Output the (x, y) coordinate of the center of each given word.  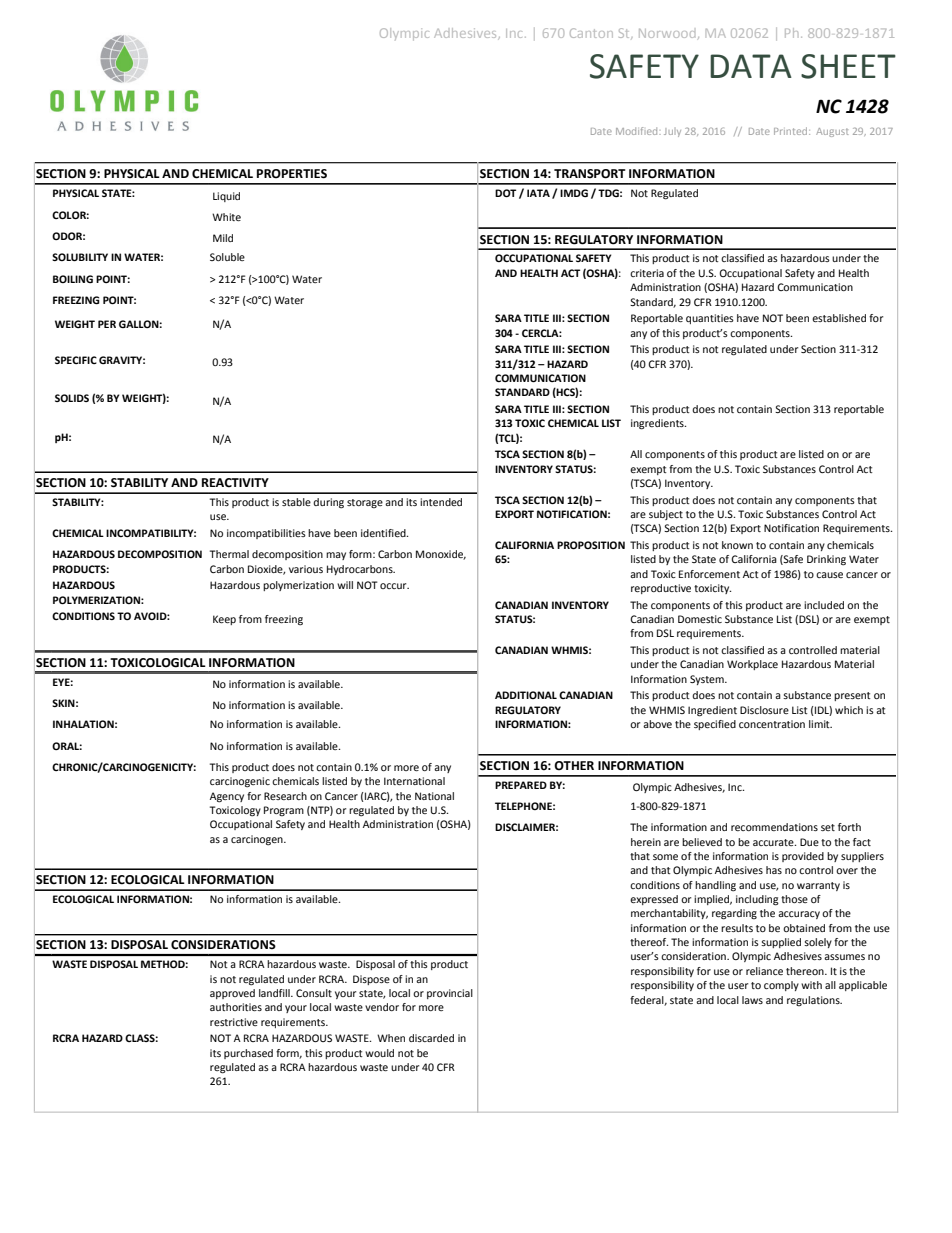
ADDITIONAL (526, 695)
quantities (710, 319)
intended (441, 502)
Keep (224, 620)
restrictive (234, 1022)
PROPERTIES (292, 174)
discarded (431, 1038)
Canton (591, 33)
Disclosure (764, 710)
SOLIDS (72, 398)
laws (752, 1000)
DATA (751, 66)
